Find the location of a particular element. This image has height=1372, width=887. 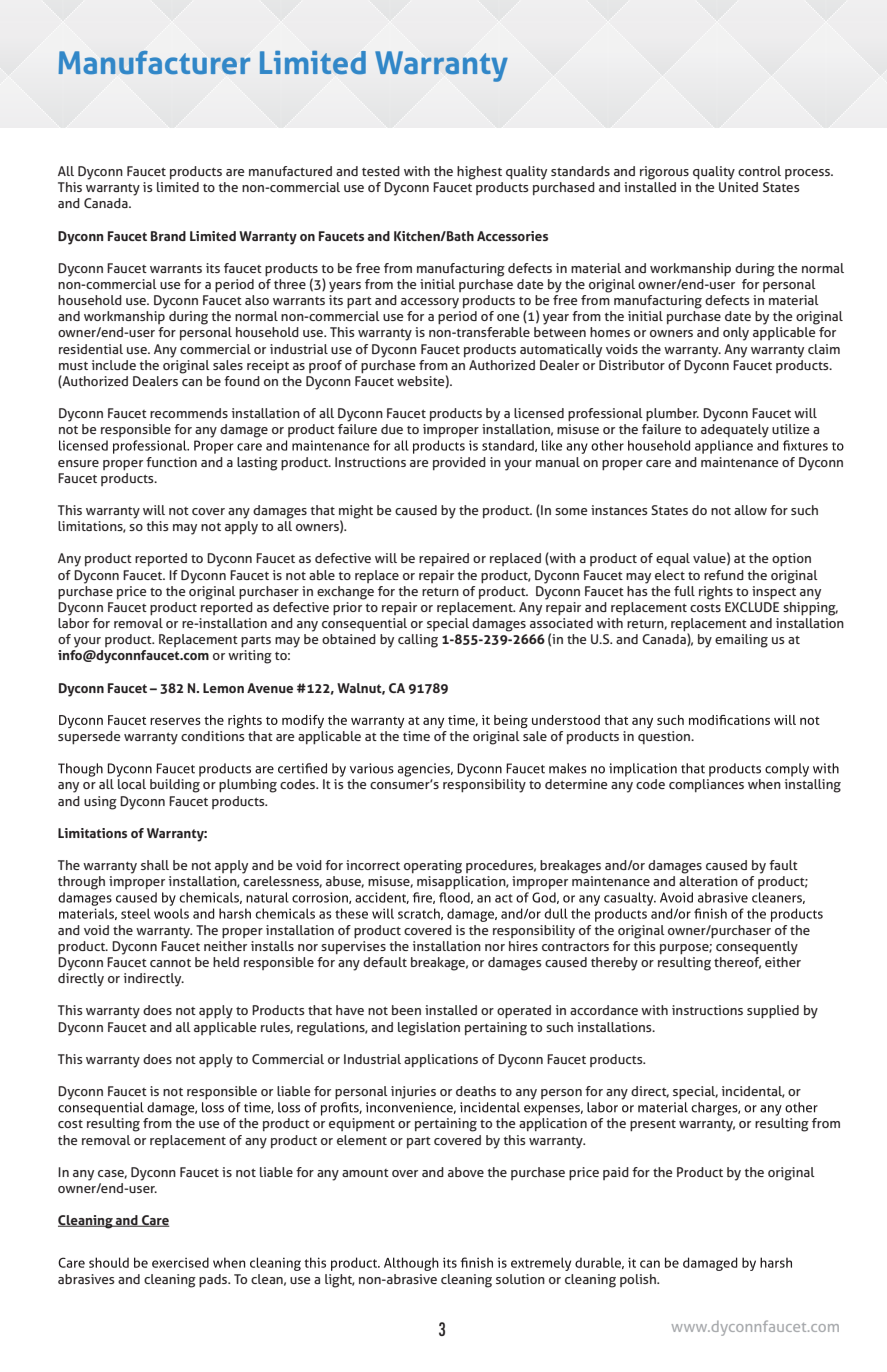

emailing is located at coordinates (741, 641).
